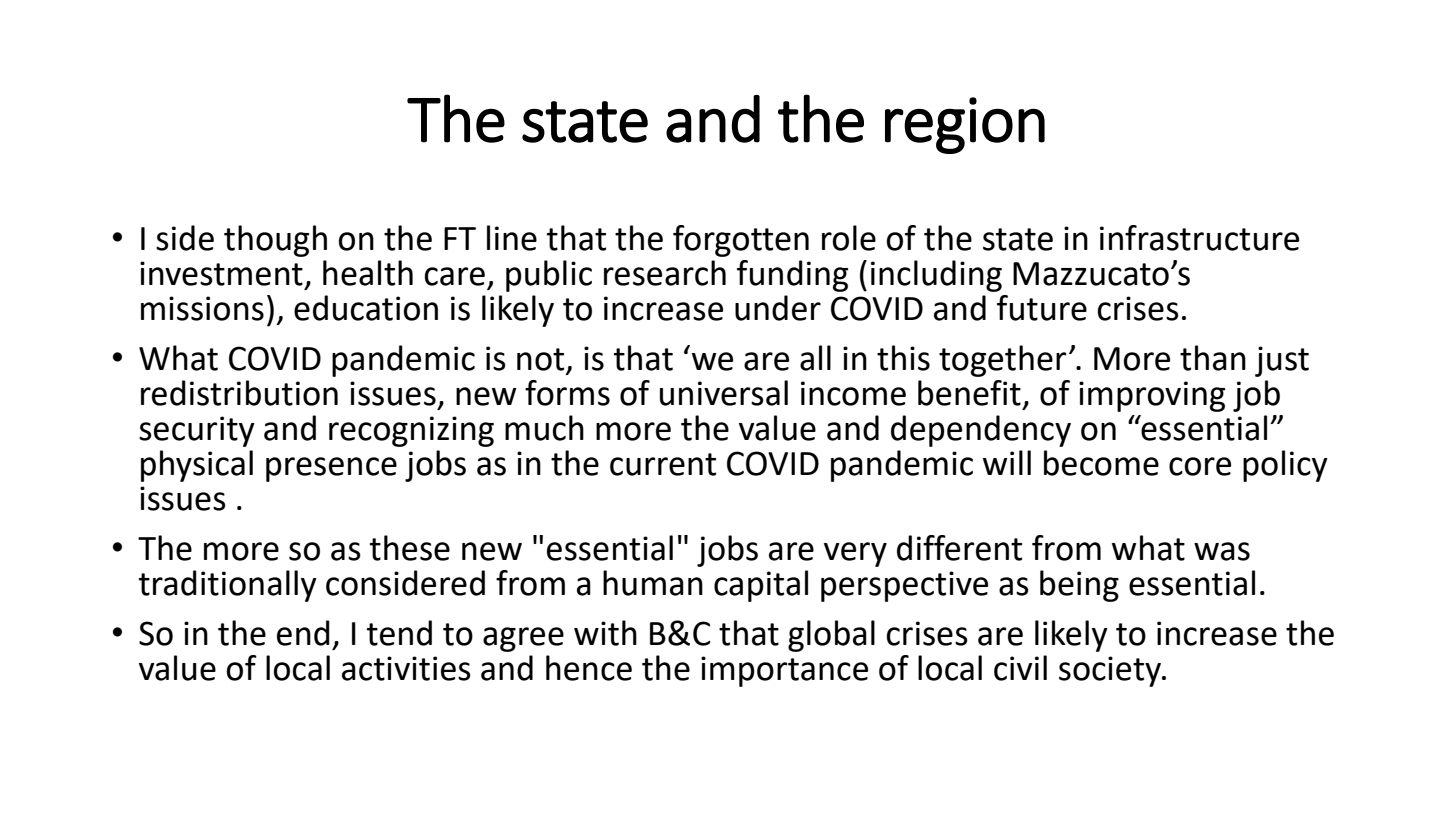 The width and height of the screenshot is (1456, 819). I want to click on infrastructure, so click(1199, 238).
